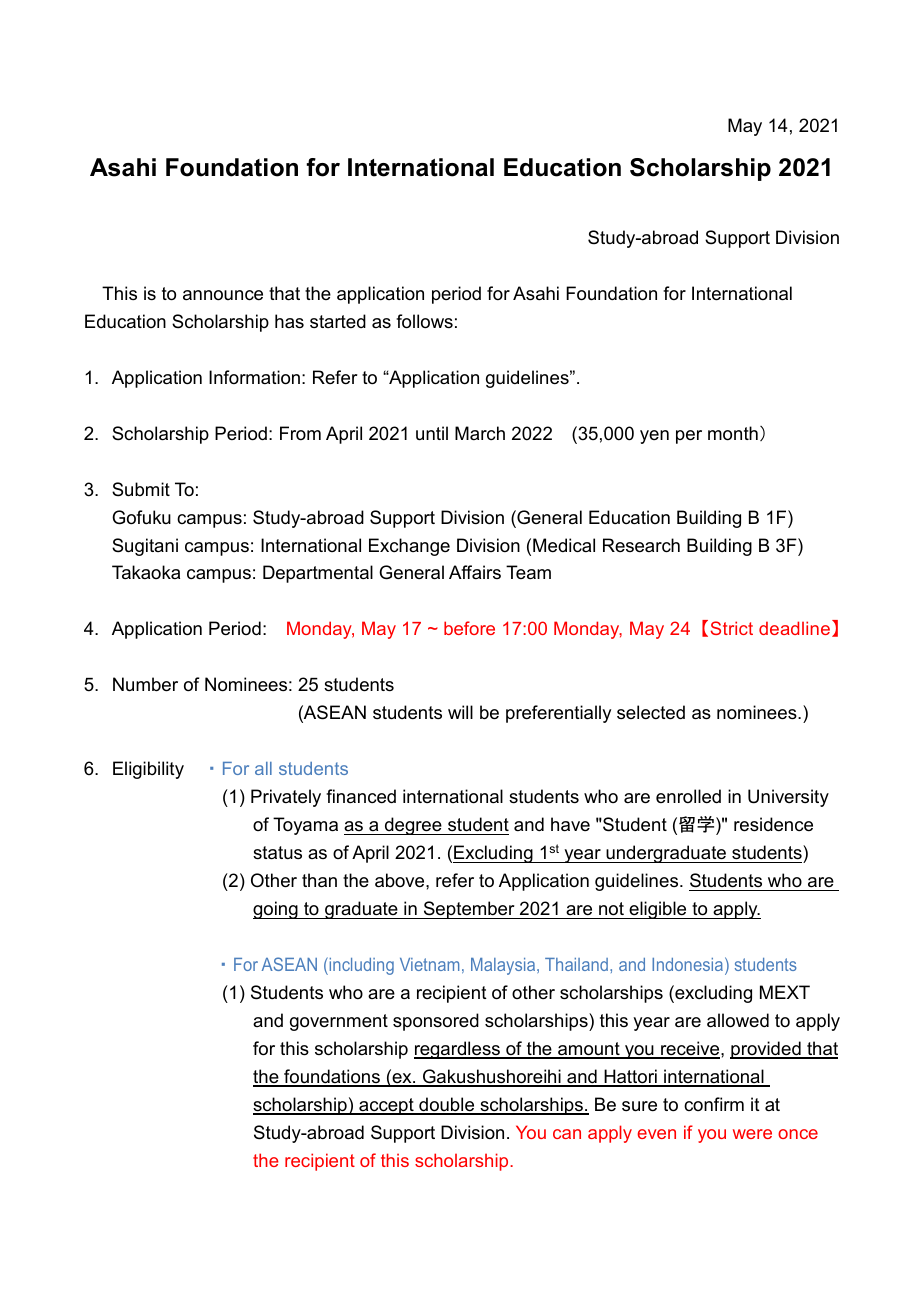 Image resolution: width=924 pixels, height=1308 pixels. Describe the element at coordinates (223, 295) in the document. I see `announce` at that location.
